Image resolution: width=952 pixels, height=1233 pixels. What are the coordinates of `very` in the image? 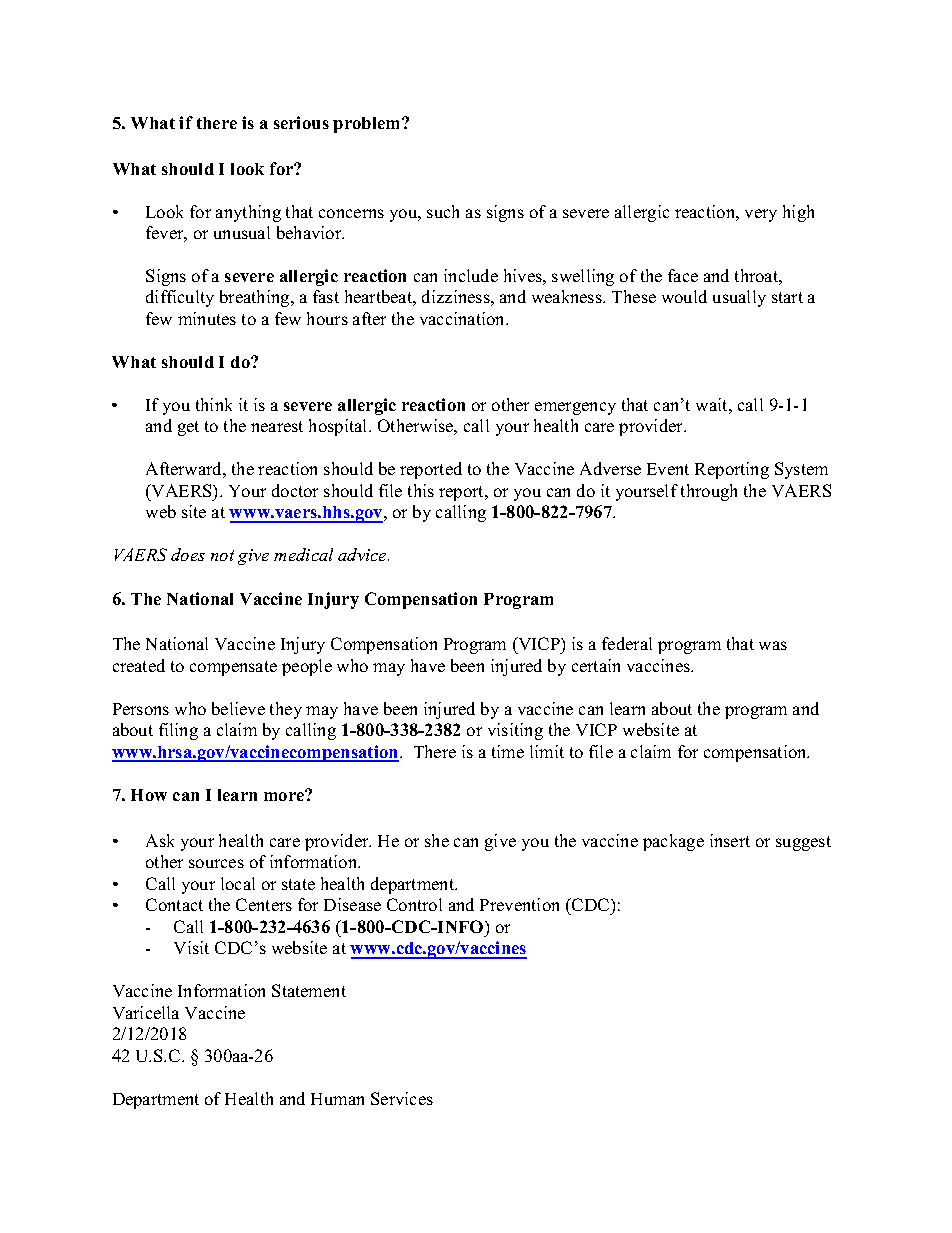 It's located at (761, 215).
